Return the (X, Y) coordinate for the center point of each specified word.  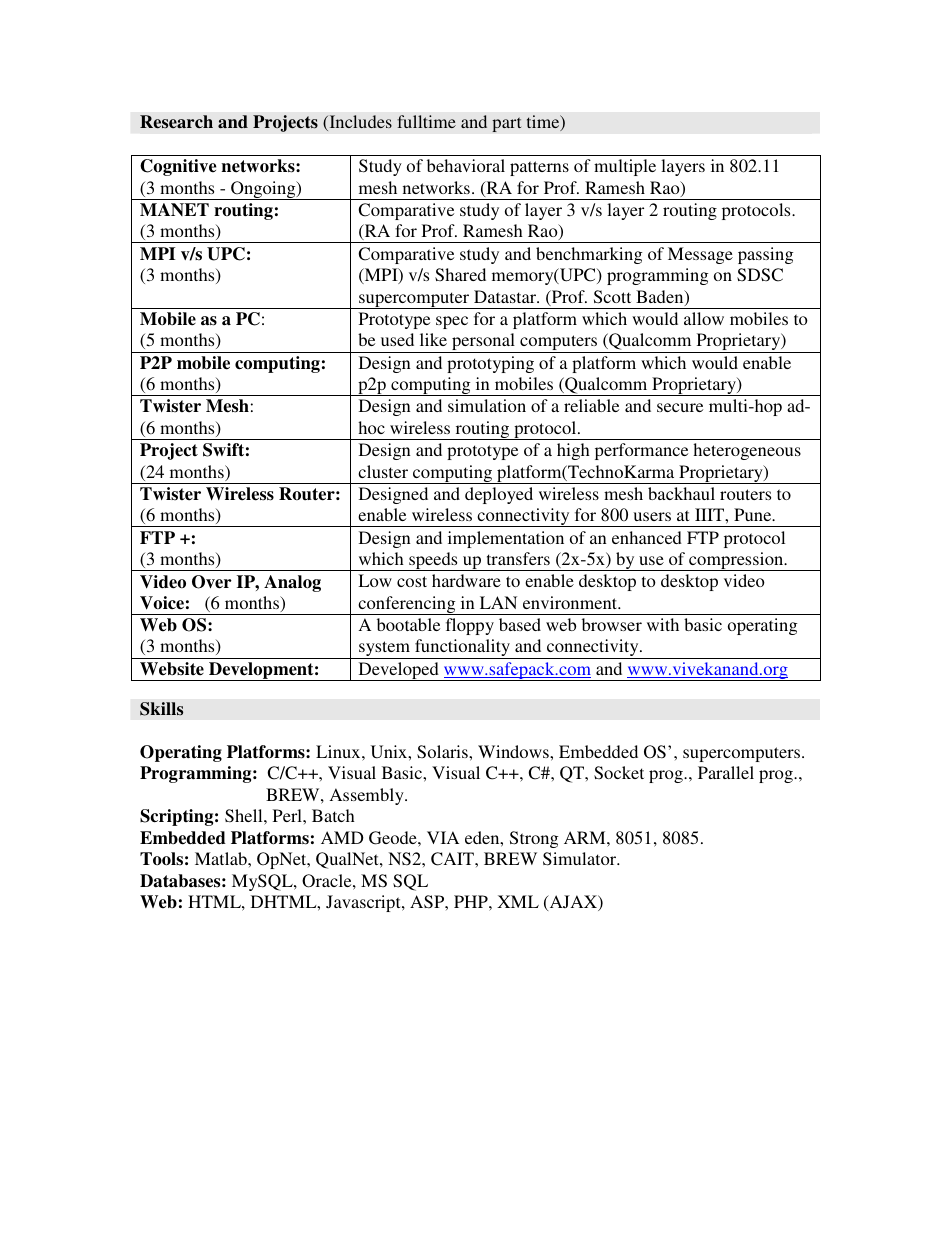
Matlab (222, 858)
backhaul (681, 493)
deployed (499, 495)
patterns (539, 168)
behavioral (466, 165)
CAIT (453, 859)
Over (212, 582)
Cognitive (178, 167)
